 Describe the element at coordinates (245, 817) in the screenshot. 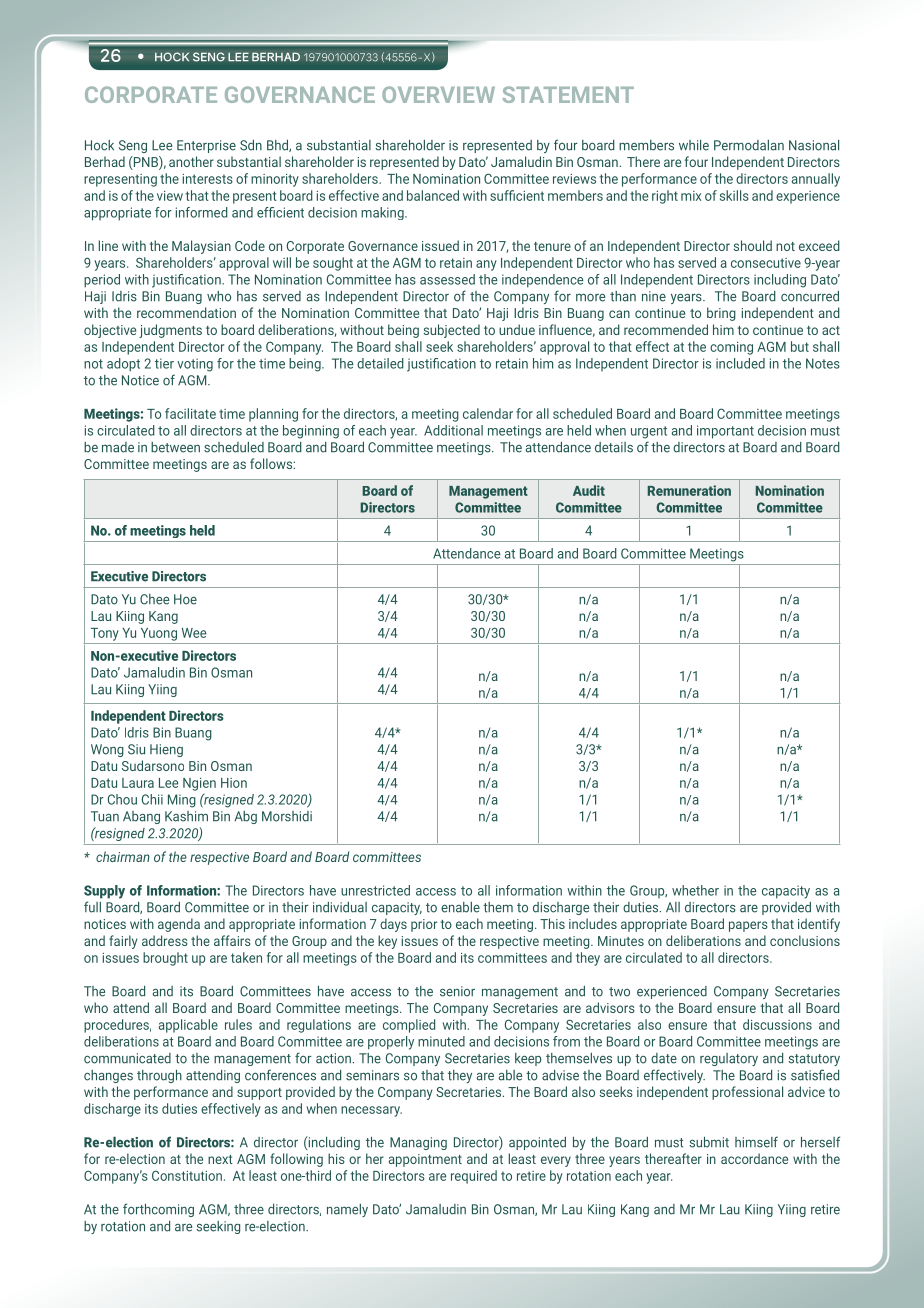

I see `Abg` at that location.
